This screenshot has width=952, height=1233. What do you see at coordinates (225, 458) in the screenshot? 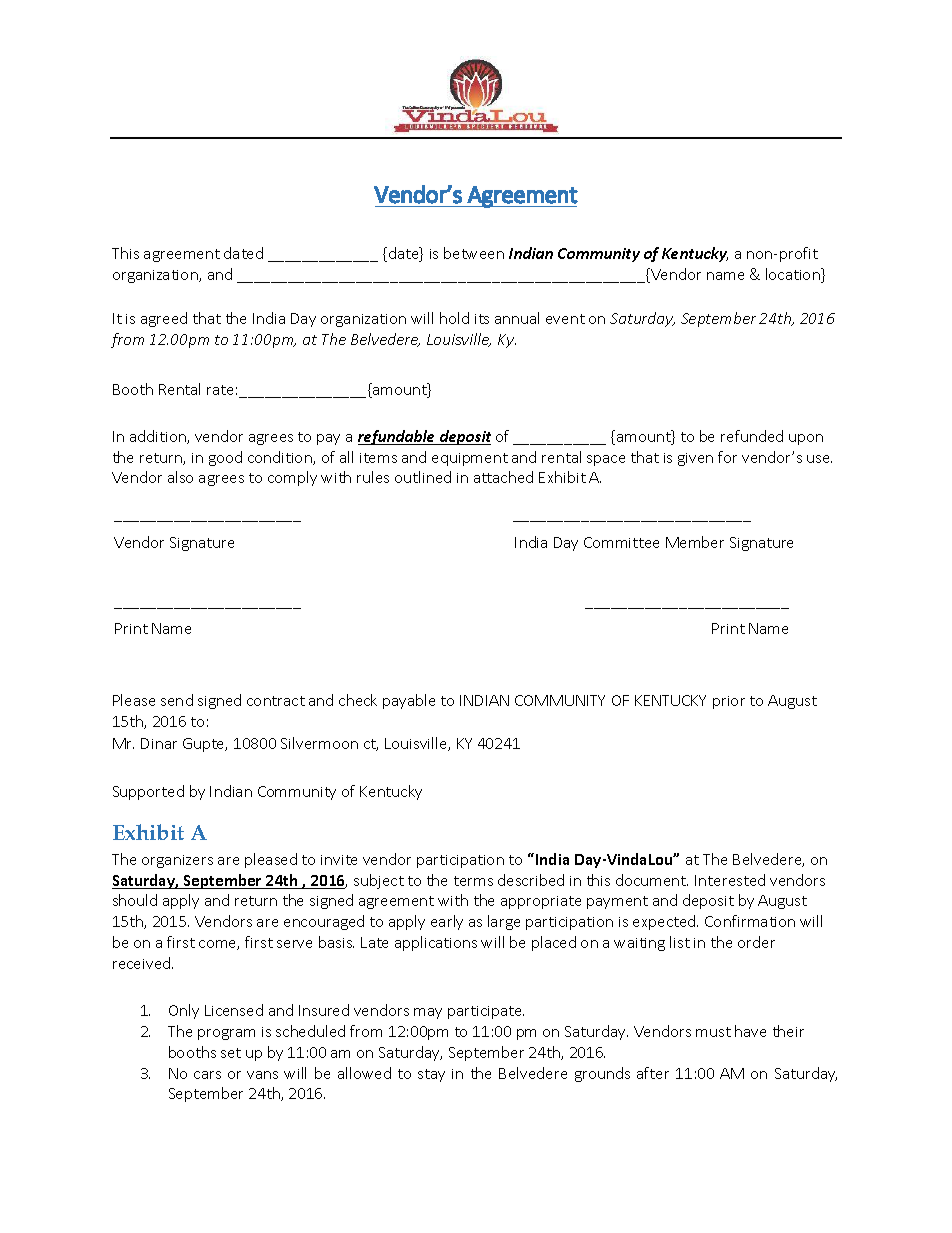
I see `good` at bounding box center [225, 458].
